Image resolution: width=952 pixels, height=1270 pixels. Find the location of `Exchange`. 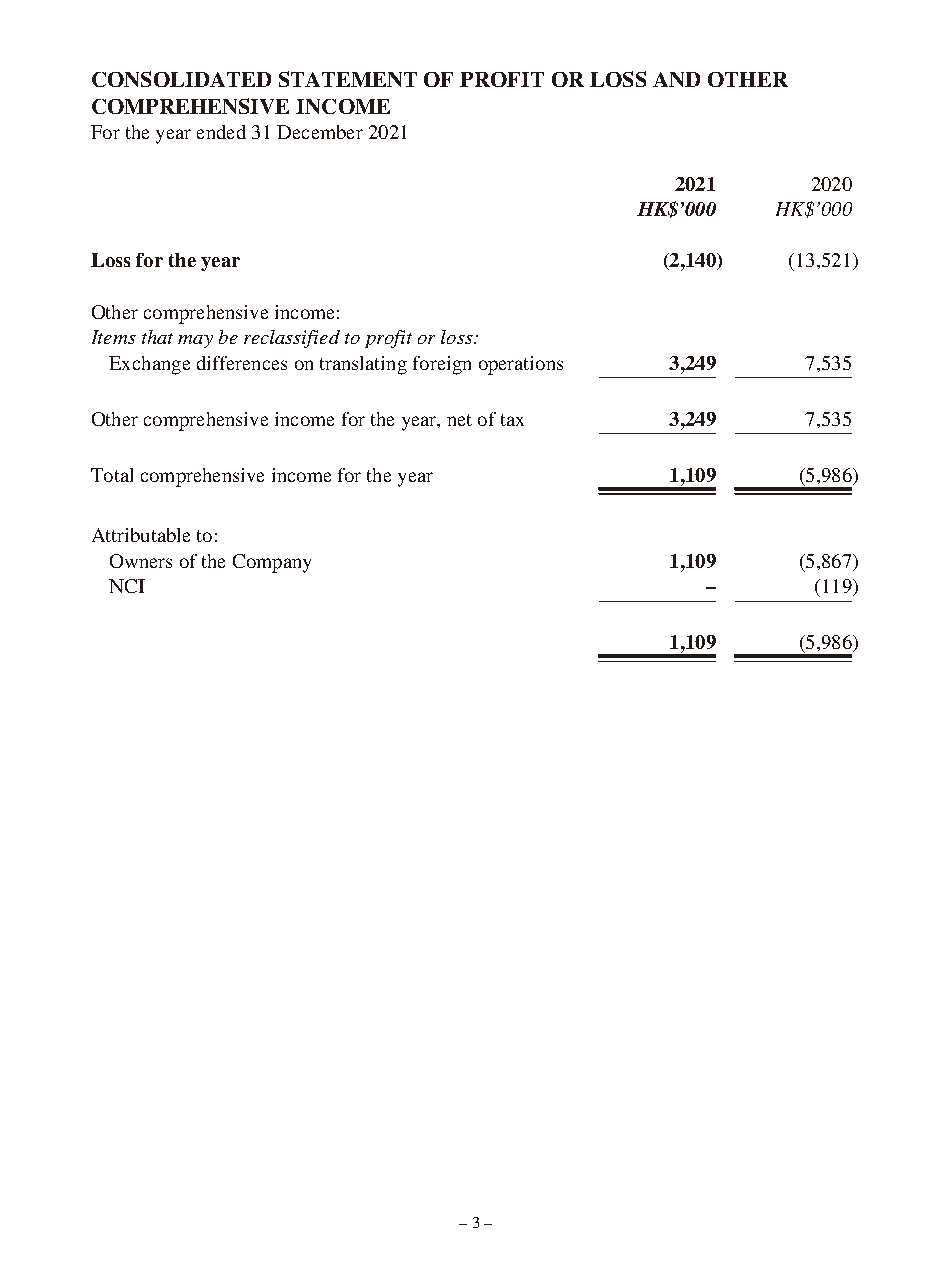

Exchange is located at coordinates (149, 365).
